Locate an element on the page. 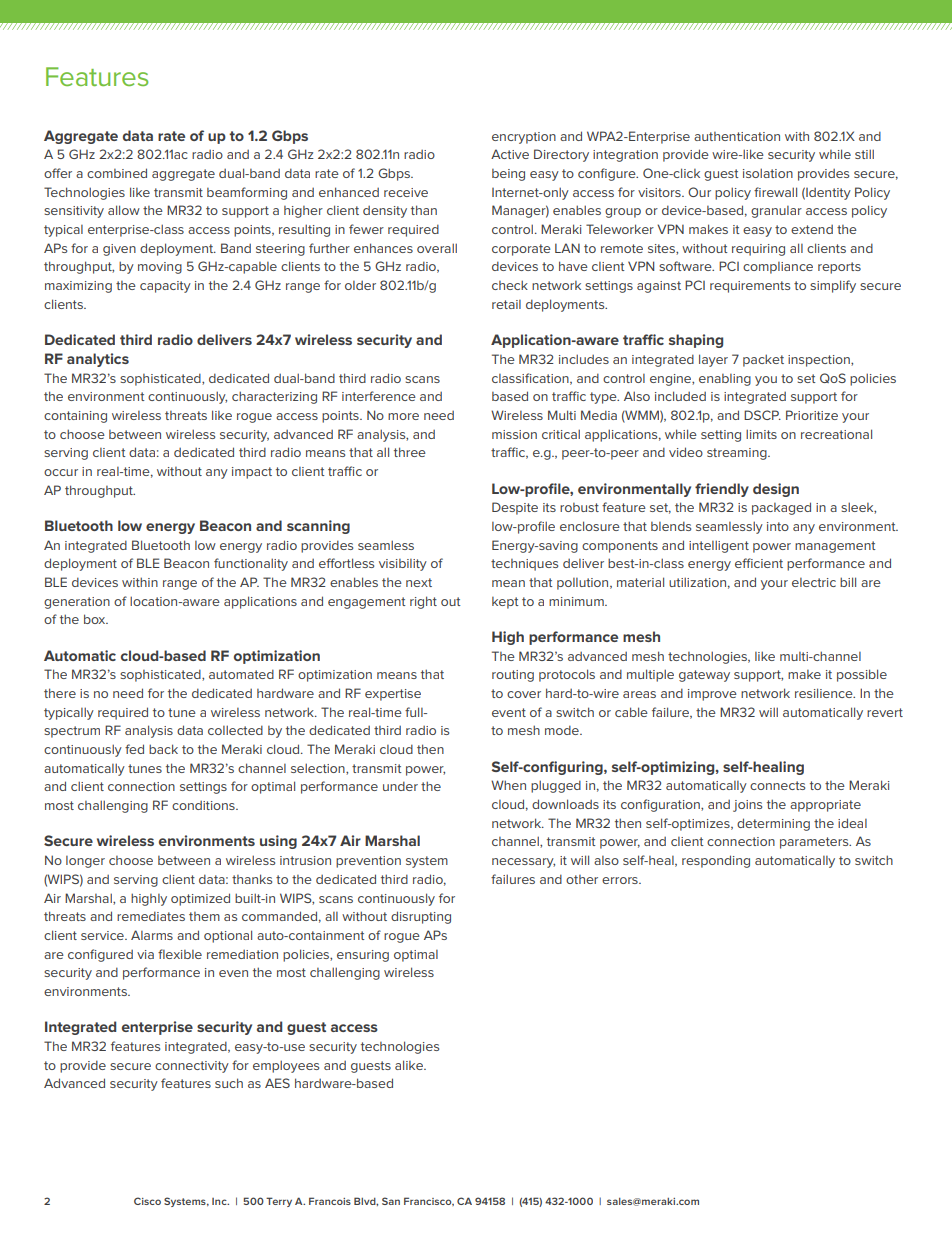 This image has height=1233, width=952. isolation is located at coordinates (768, 173).
